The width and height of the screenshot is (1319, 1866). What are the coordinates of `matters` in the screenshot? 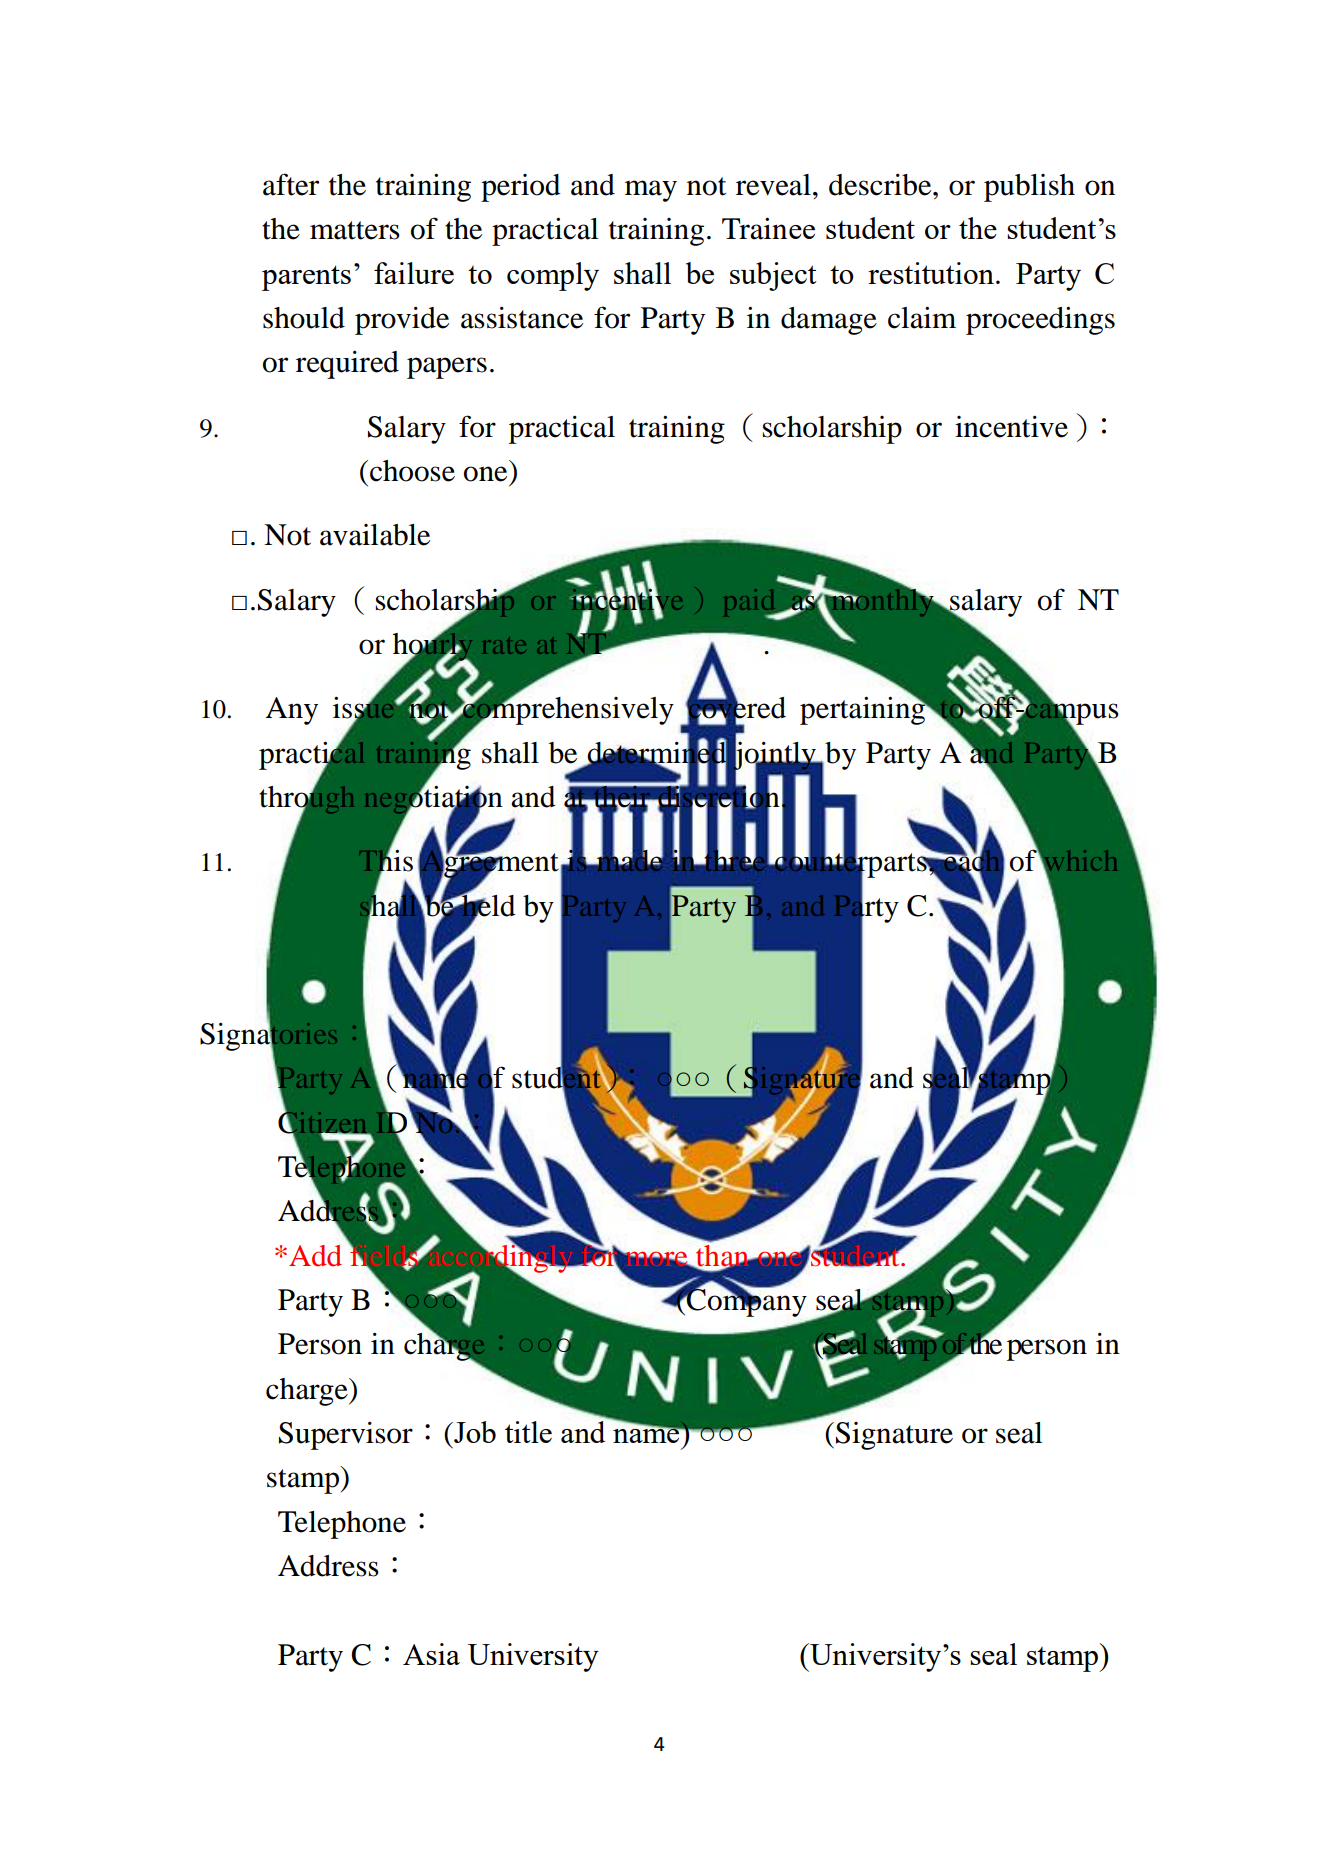 It's located at (355, 230).
